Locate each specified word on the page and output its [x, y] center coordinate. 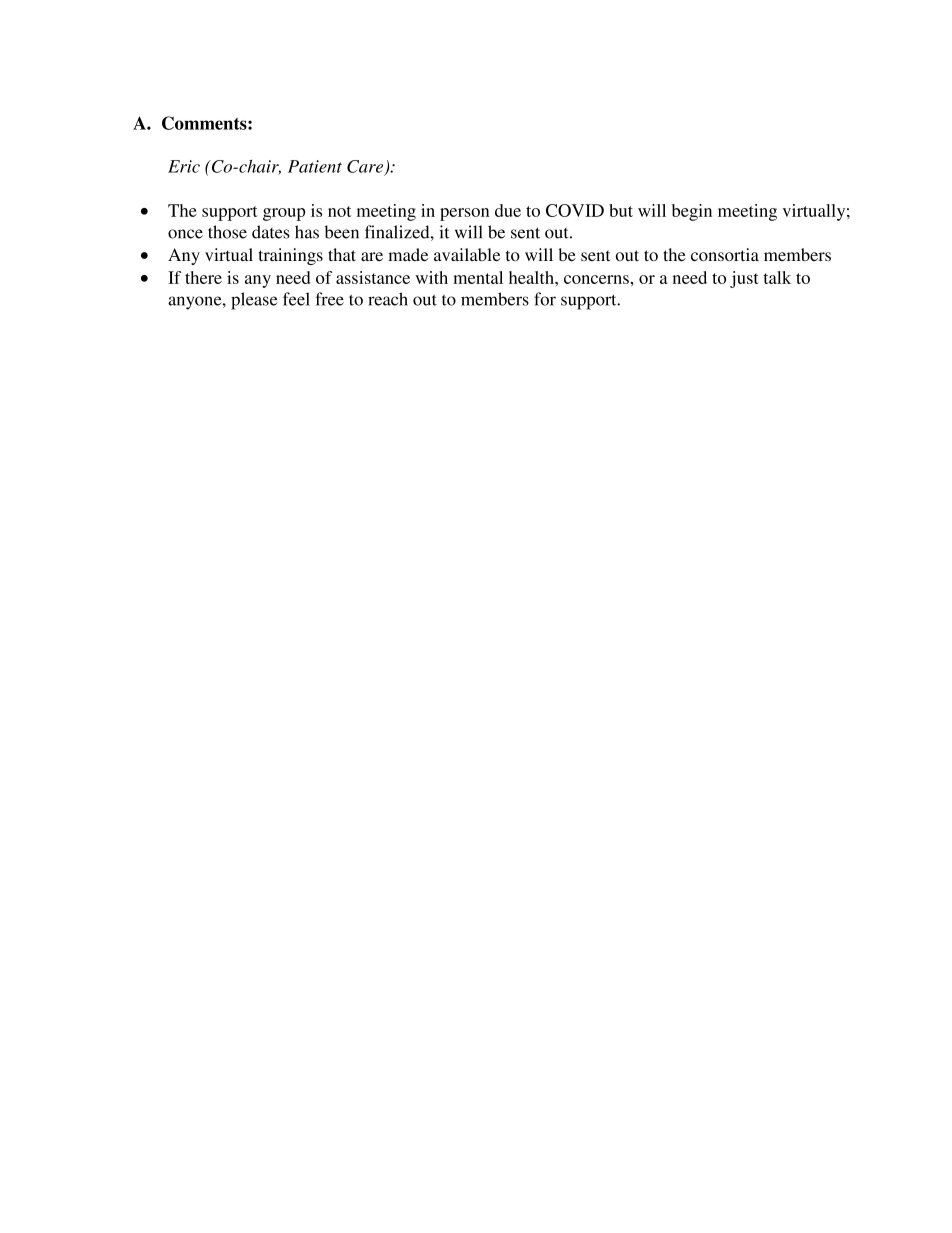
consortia [725, 254]
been [342, 232]
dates [271, 232]
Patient [315, 166]
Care [366, 167]
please [254, 301]
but [621, 210]
